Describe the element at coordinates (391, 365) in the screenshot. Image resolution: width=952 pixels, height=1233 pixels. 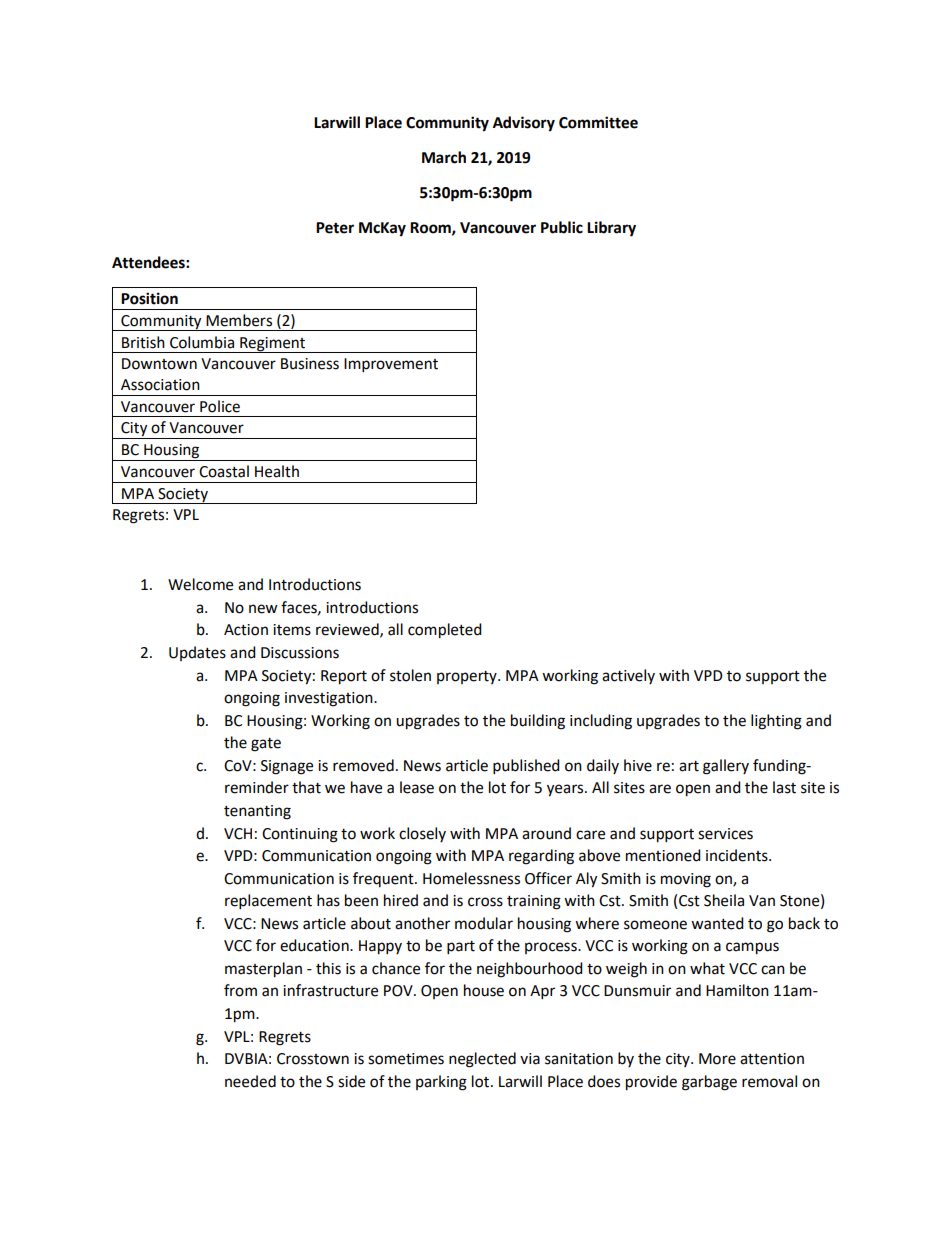
I see `Improvement` at that location.
